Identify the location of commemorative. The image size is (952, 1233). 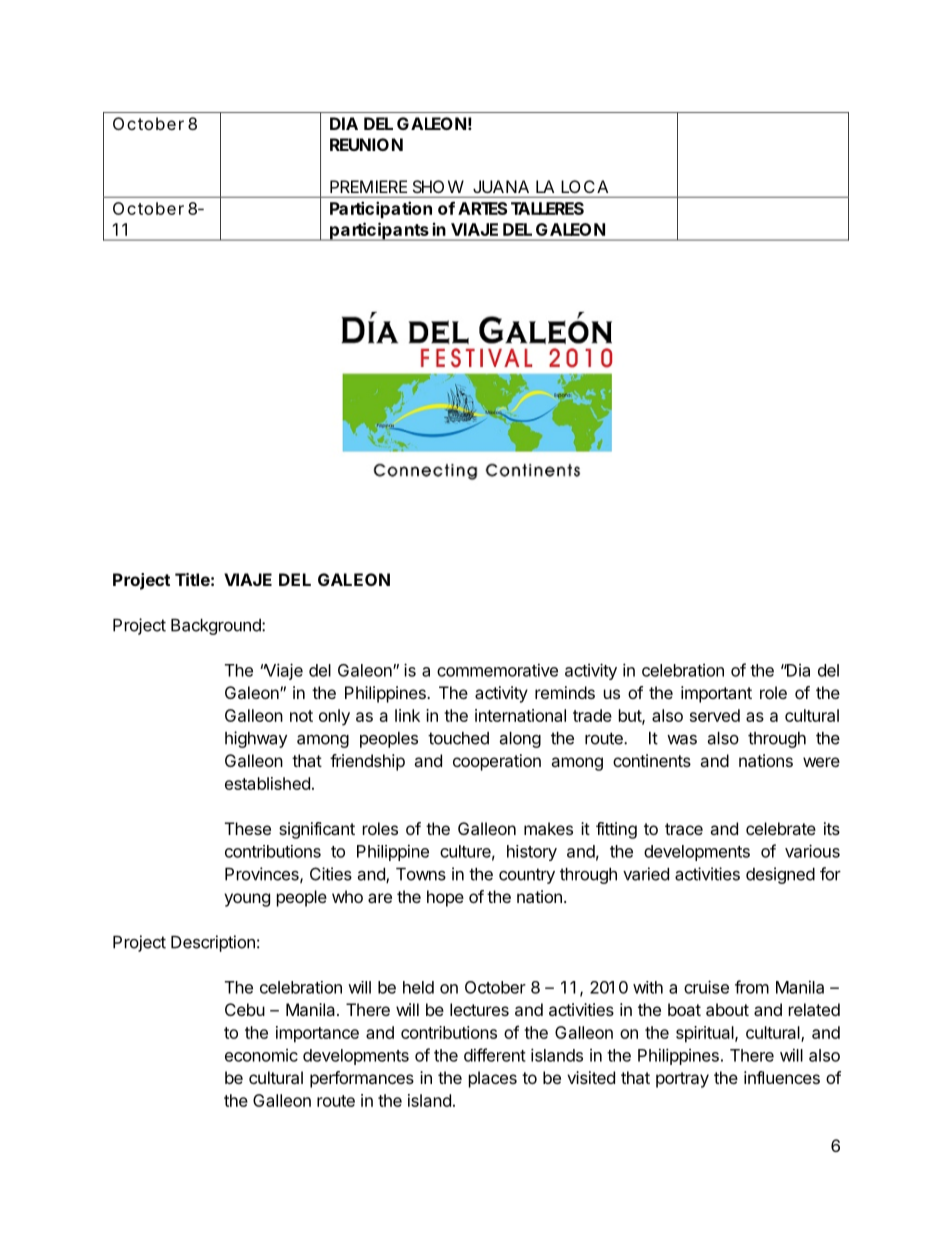
(497, 670).
